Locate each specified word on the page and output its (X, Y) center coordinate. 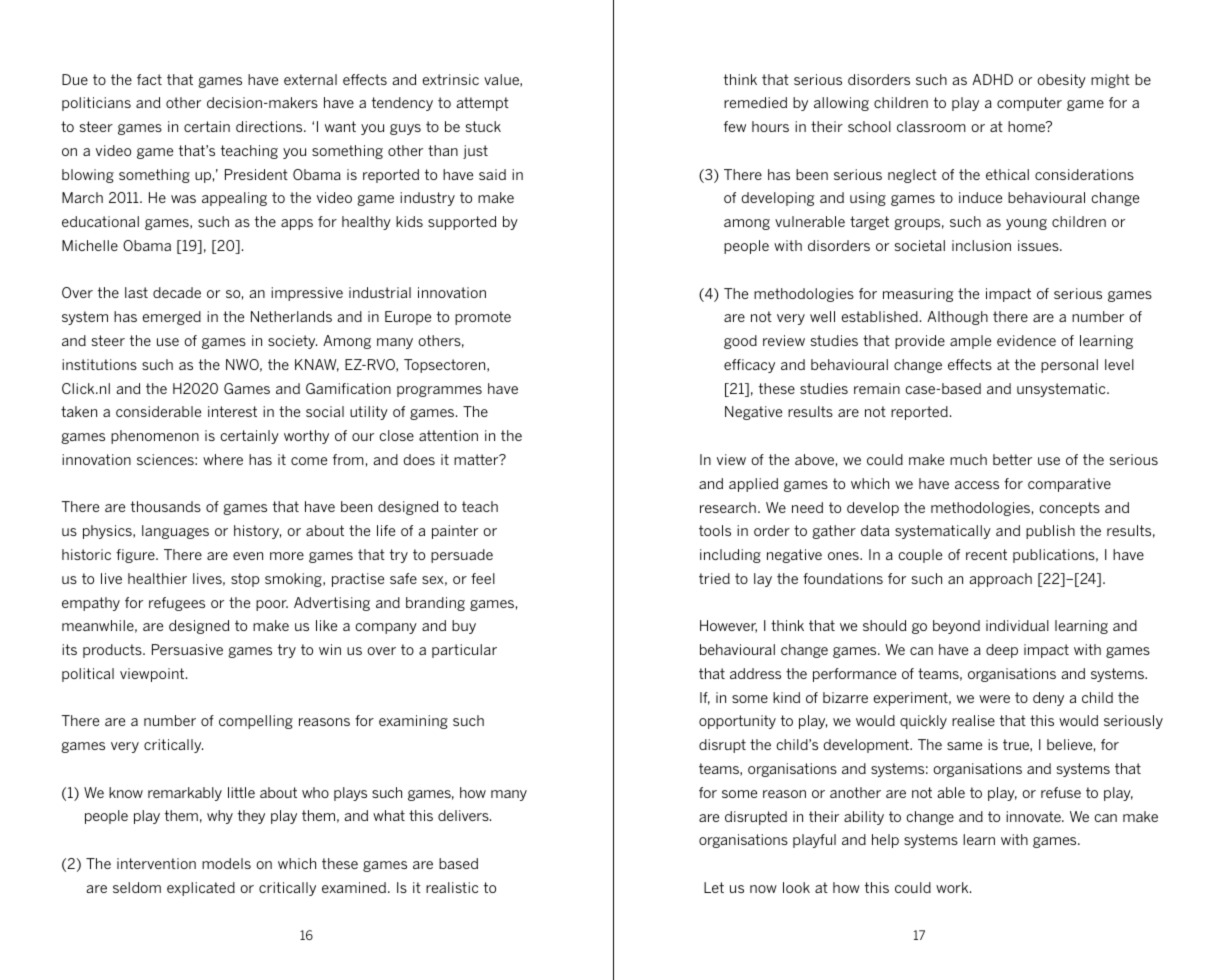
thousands (166, 506)
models (226, 863)
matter (477, 459)
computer (1029, 104)
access (977, 485)
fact (149, 79)
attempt (482, 104)
